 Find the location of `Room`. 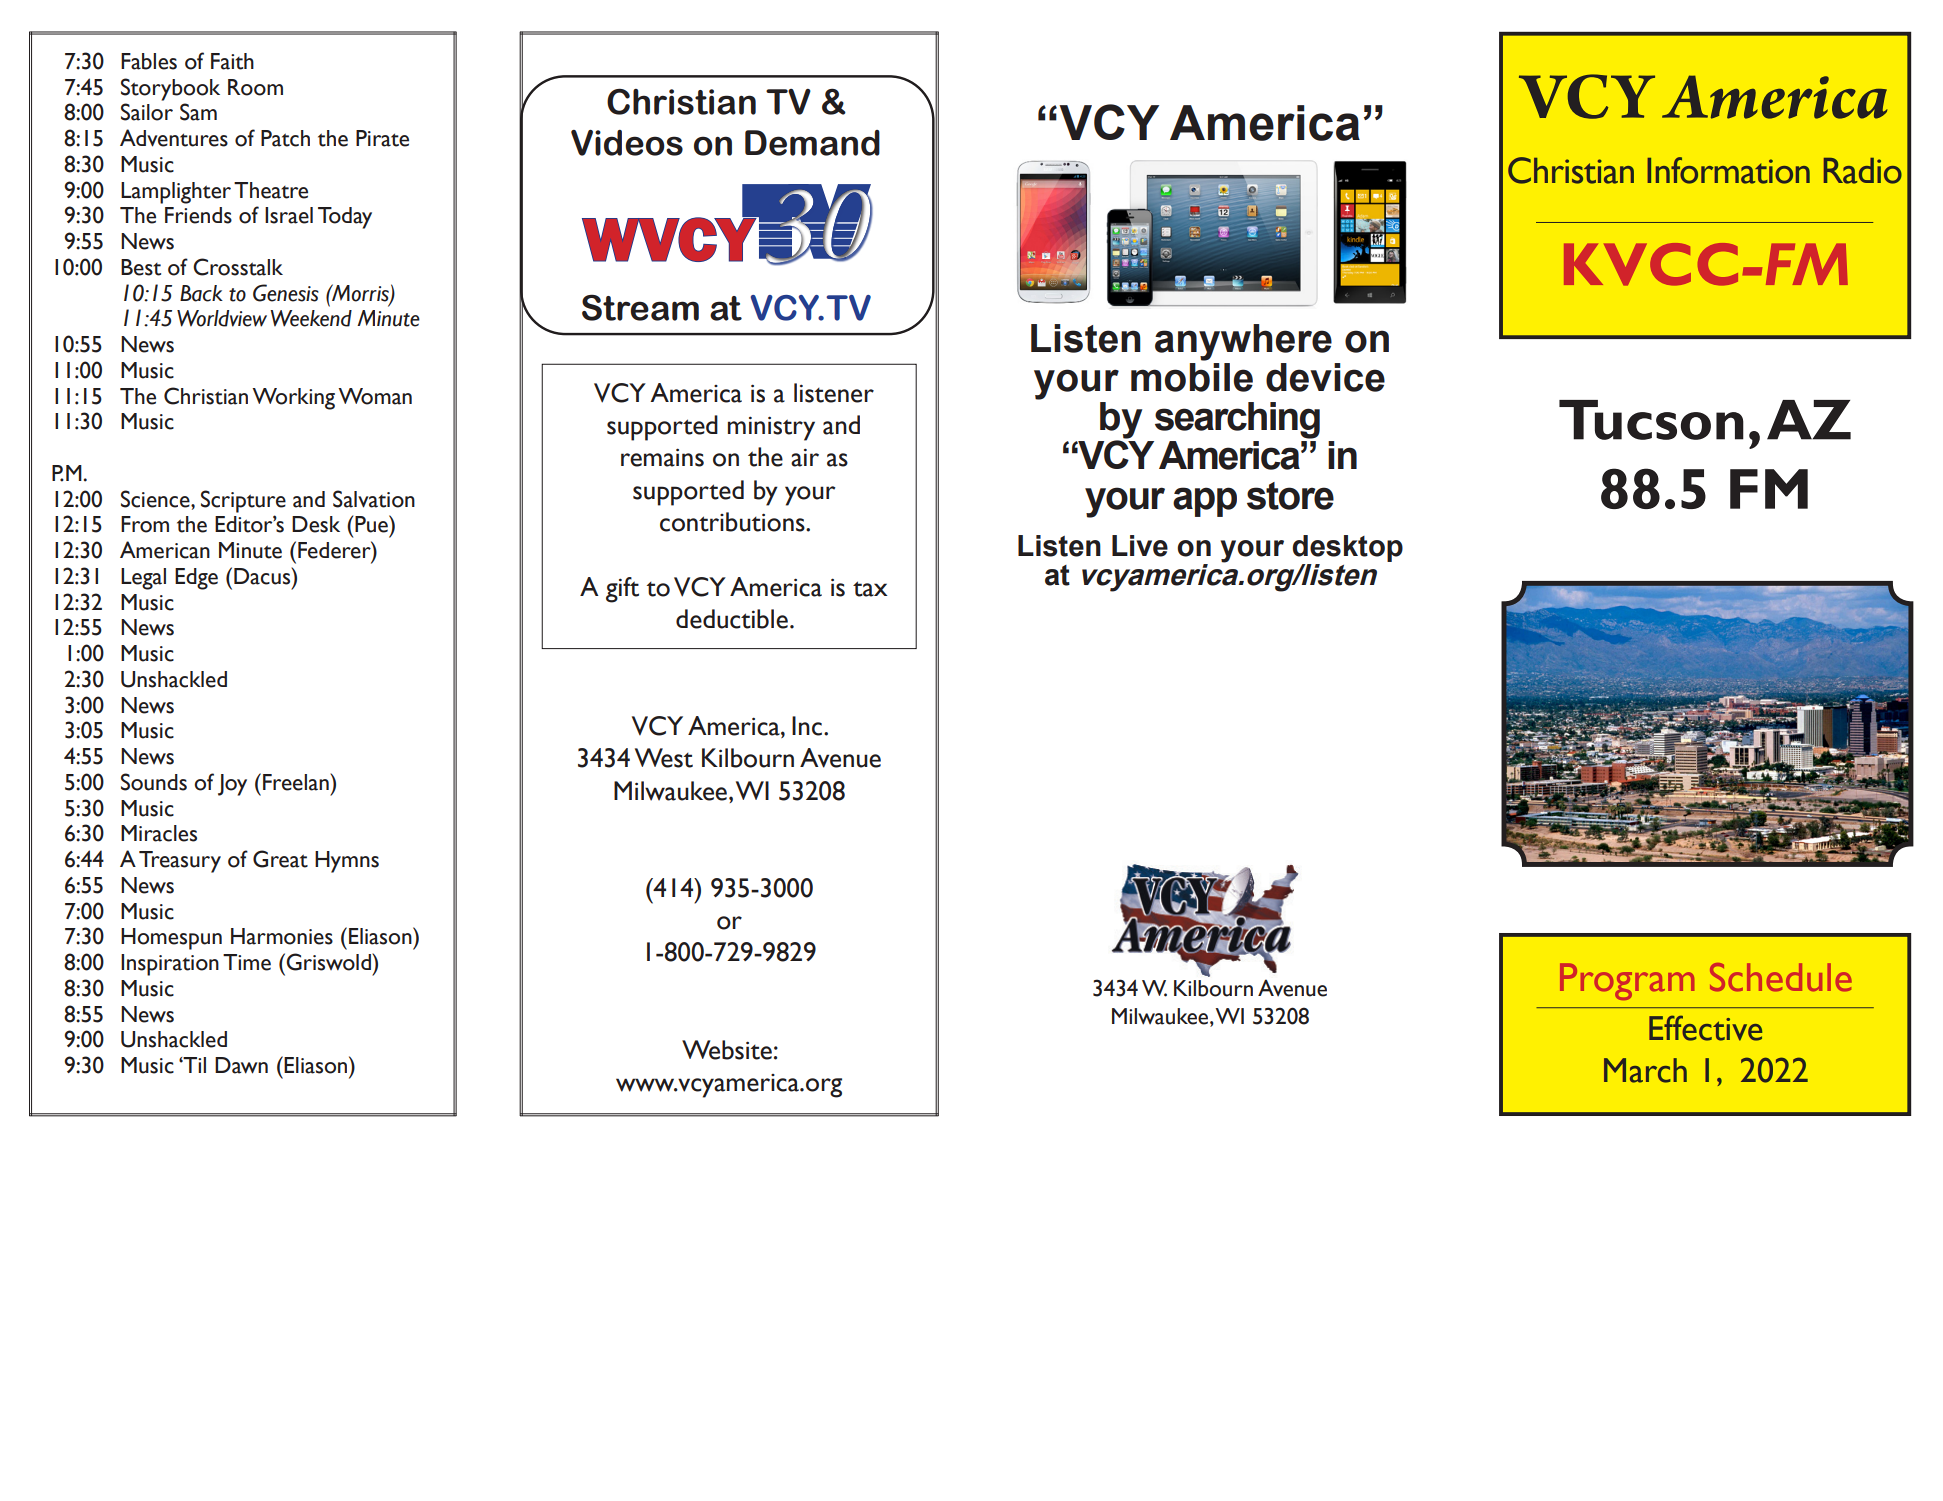

Room is located at coordinates (255, 87).
